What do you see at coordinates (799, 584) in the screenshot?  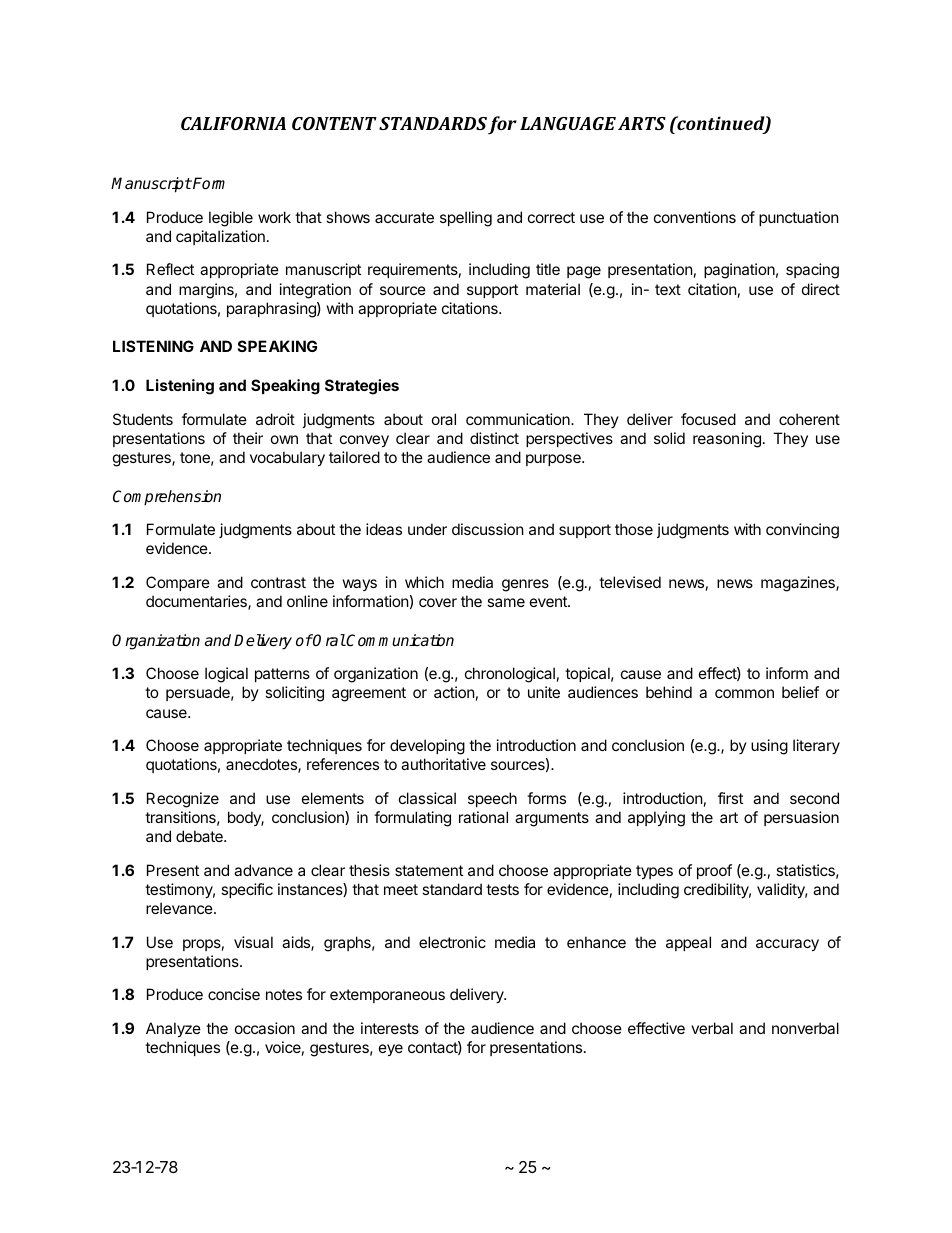 I see `magazines` at bounding box center [799, 584].
